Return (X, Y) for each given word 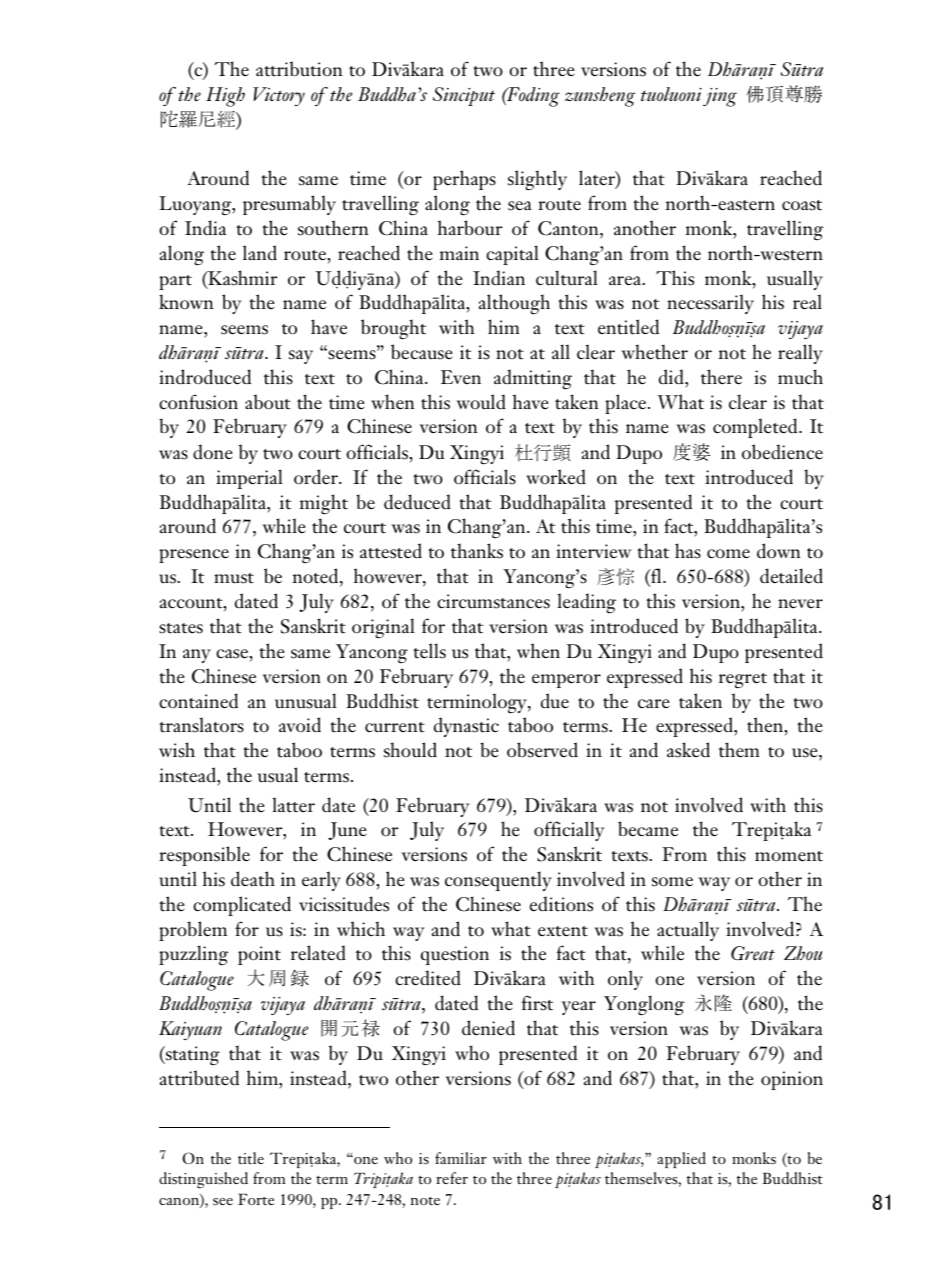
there (721, 377)
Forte (256, 1199)
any (197, 656)
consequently (498, 881)
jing (720, 97)
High (225, 97)
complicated (242, 906)
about (268, 402)
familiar (461, 1158)
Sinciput (464, 96)
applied (682, 1160)
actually (688, 931)
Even (461, 377)
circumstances (493, 601)
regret (743, 681)
